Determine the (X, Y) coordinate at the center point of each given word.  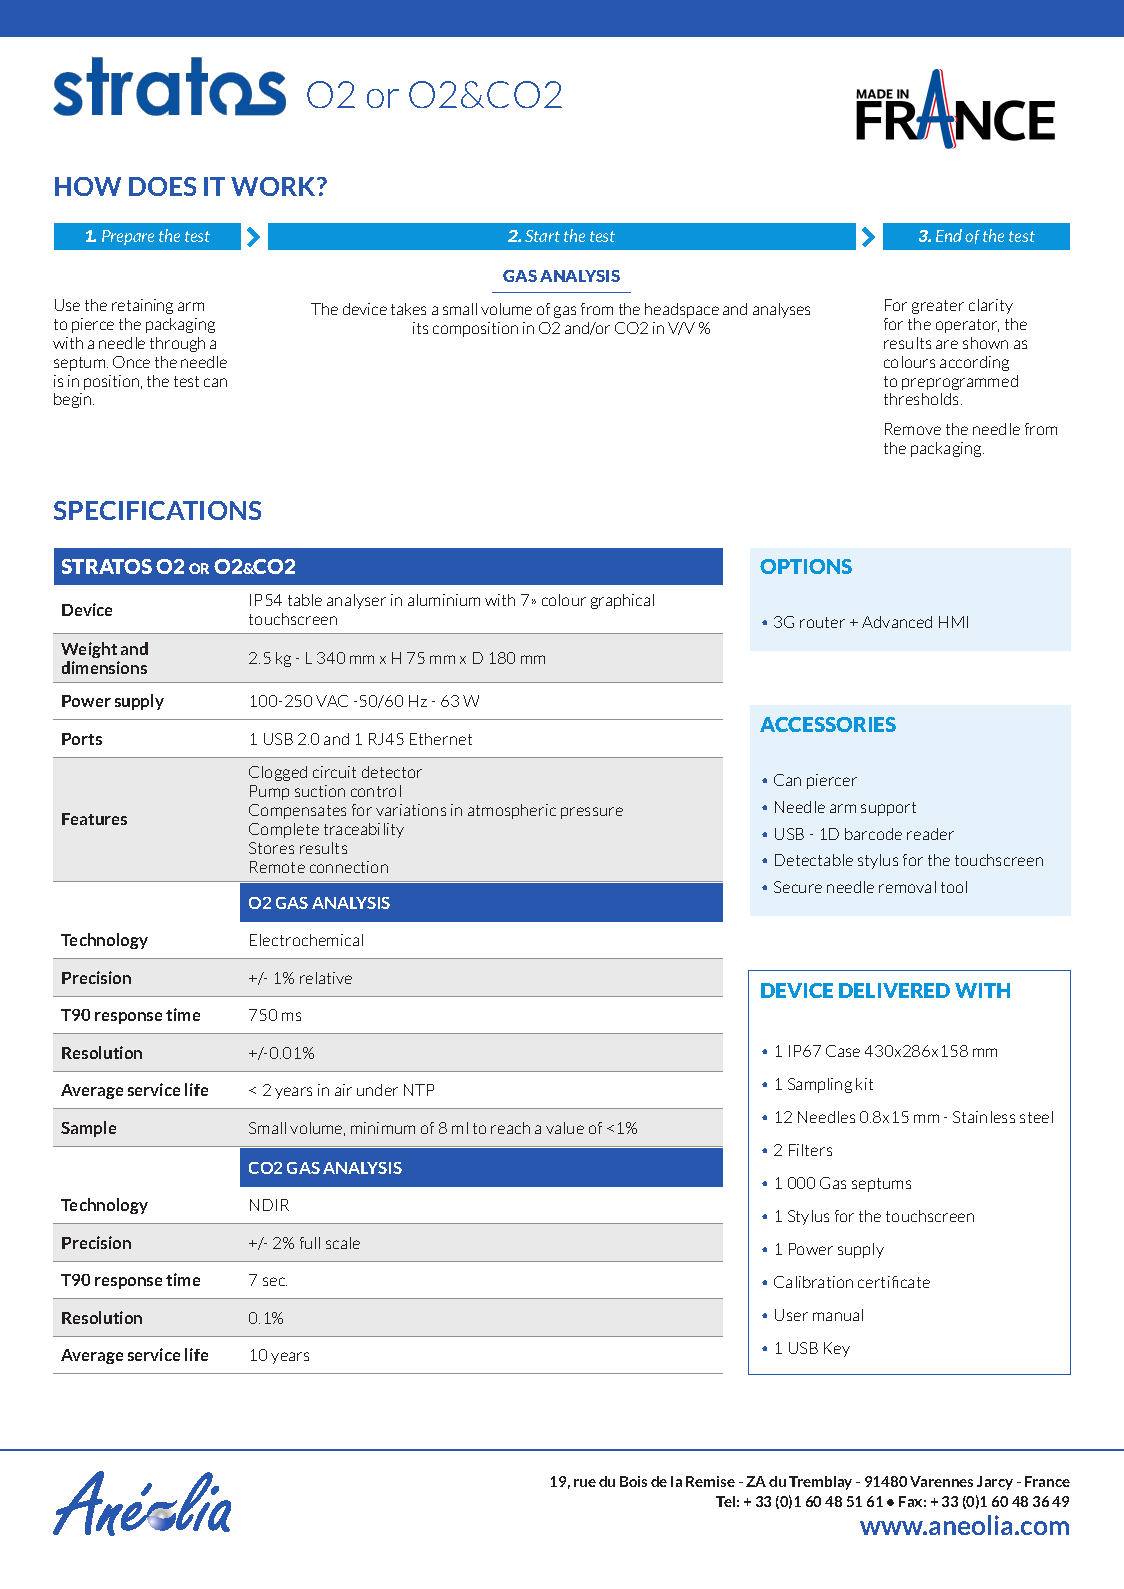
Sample (88, 1129)
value (565, 1128)
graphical (622, 601)
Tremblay (820, 1483)
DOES (162, 186)
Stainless (984, 1117)
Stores (271, 848)
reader (930, 834)
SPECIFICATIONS (157, 510)
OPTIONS (806, 566)
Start (542, 236)
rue (585, 1483)
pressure (592, 813)
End (949, 235)
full (310, 1243)
